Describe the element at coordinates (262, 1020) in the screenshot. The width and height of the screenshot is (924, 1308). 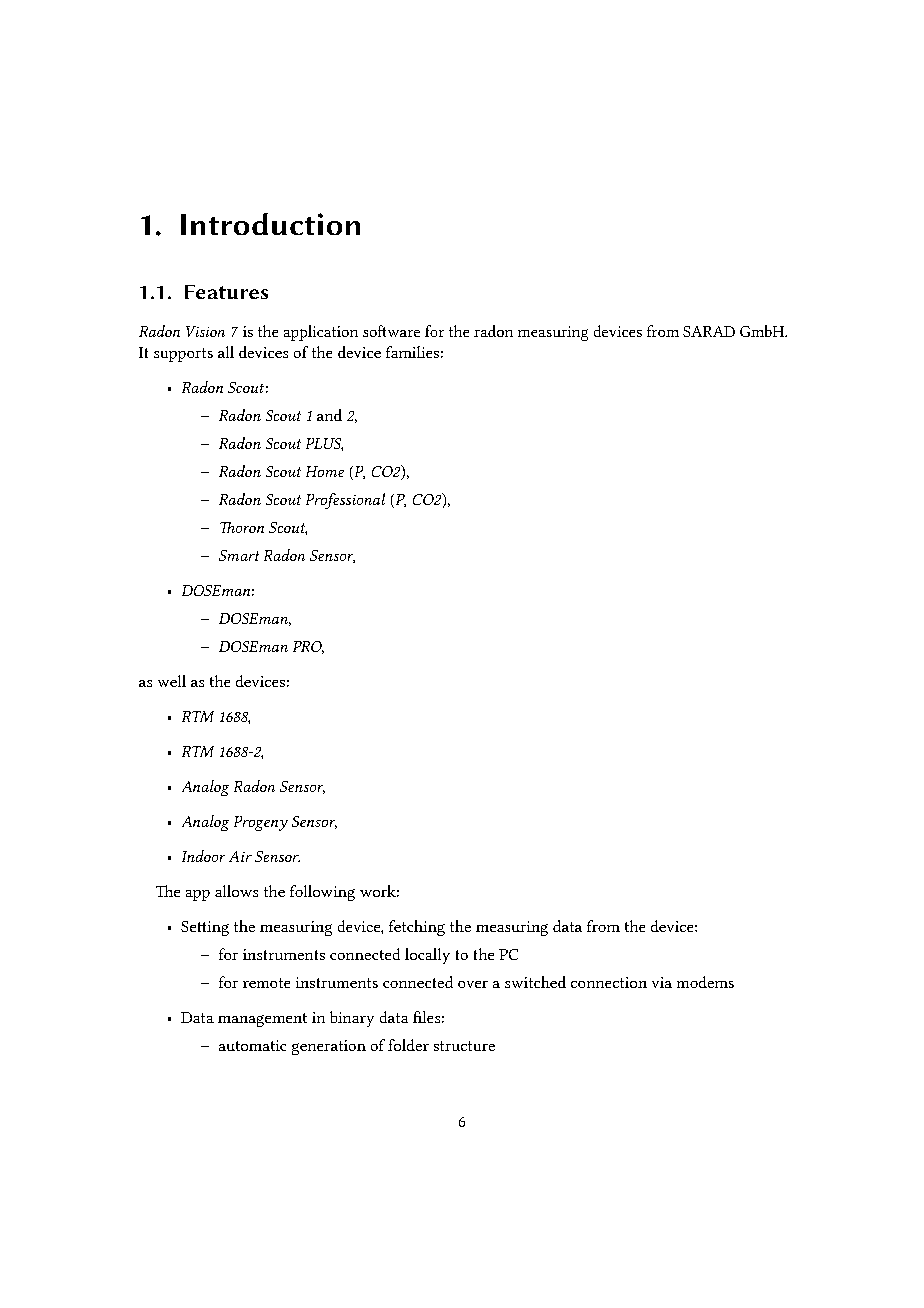
I see `management` at that location.
